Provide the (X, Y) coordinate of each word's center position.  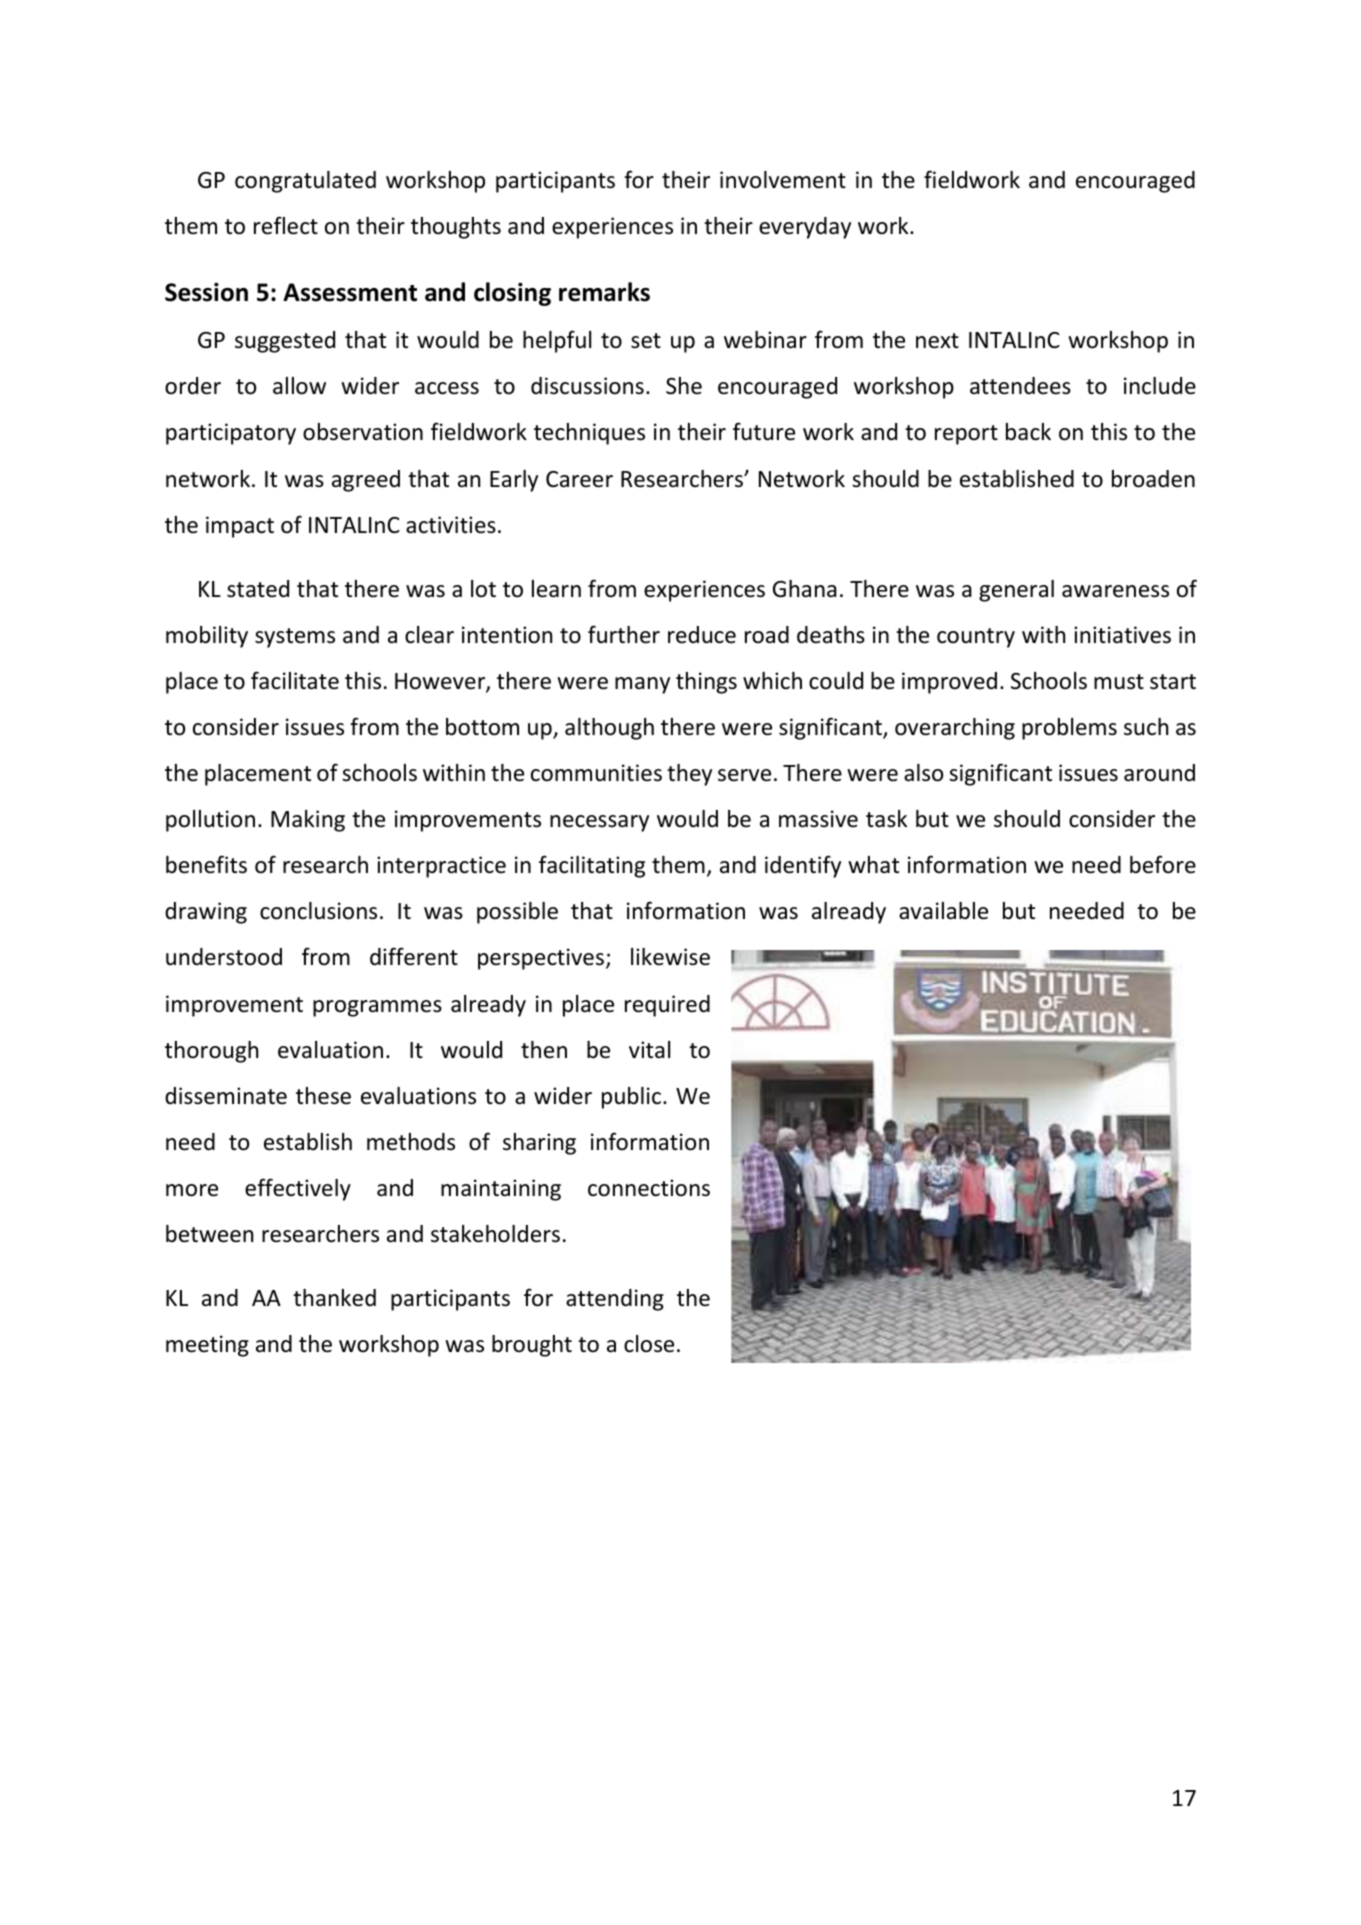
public (631, 1098)
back (1028, 432)
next (937, 341)
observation (363, 432)
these (323, 1096)
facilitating (592, 866)
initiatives (1122, 635)
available (943, 911)
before (1163, 864)
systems (295, 638)
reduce (702, 635)
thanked (334, 1298)
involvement (783, 180)
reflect (286, 225)
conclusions (318, 911)
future (764, 431)
